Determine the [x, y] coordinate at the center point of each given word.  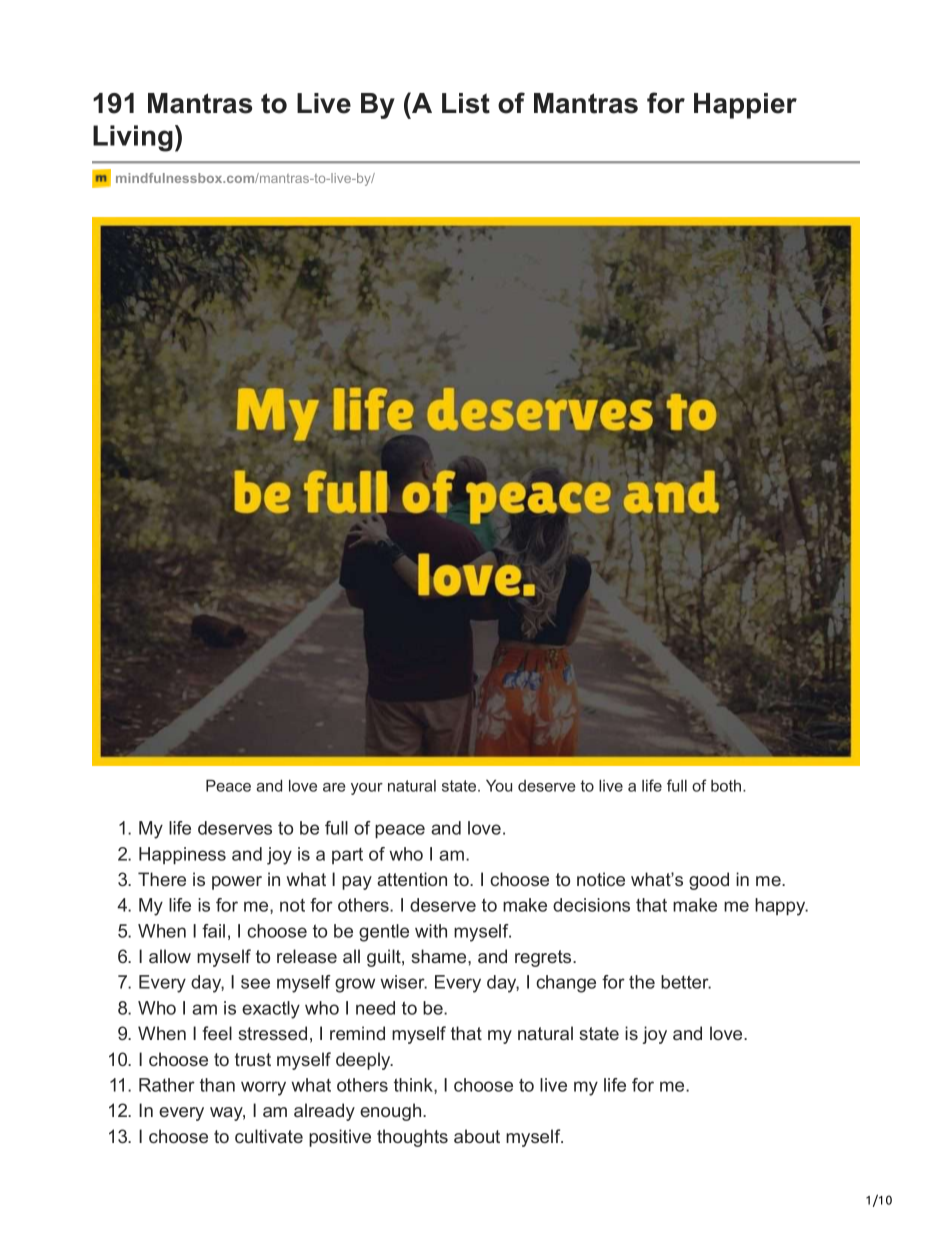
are [334, 787]
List [466, 103]
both [726, 786]
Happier [745, 106]
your [367, 789]
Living [133, 138]
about [477, 1136]
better [686, 982]
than [217, 1085]
